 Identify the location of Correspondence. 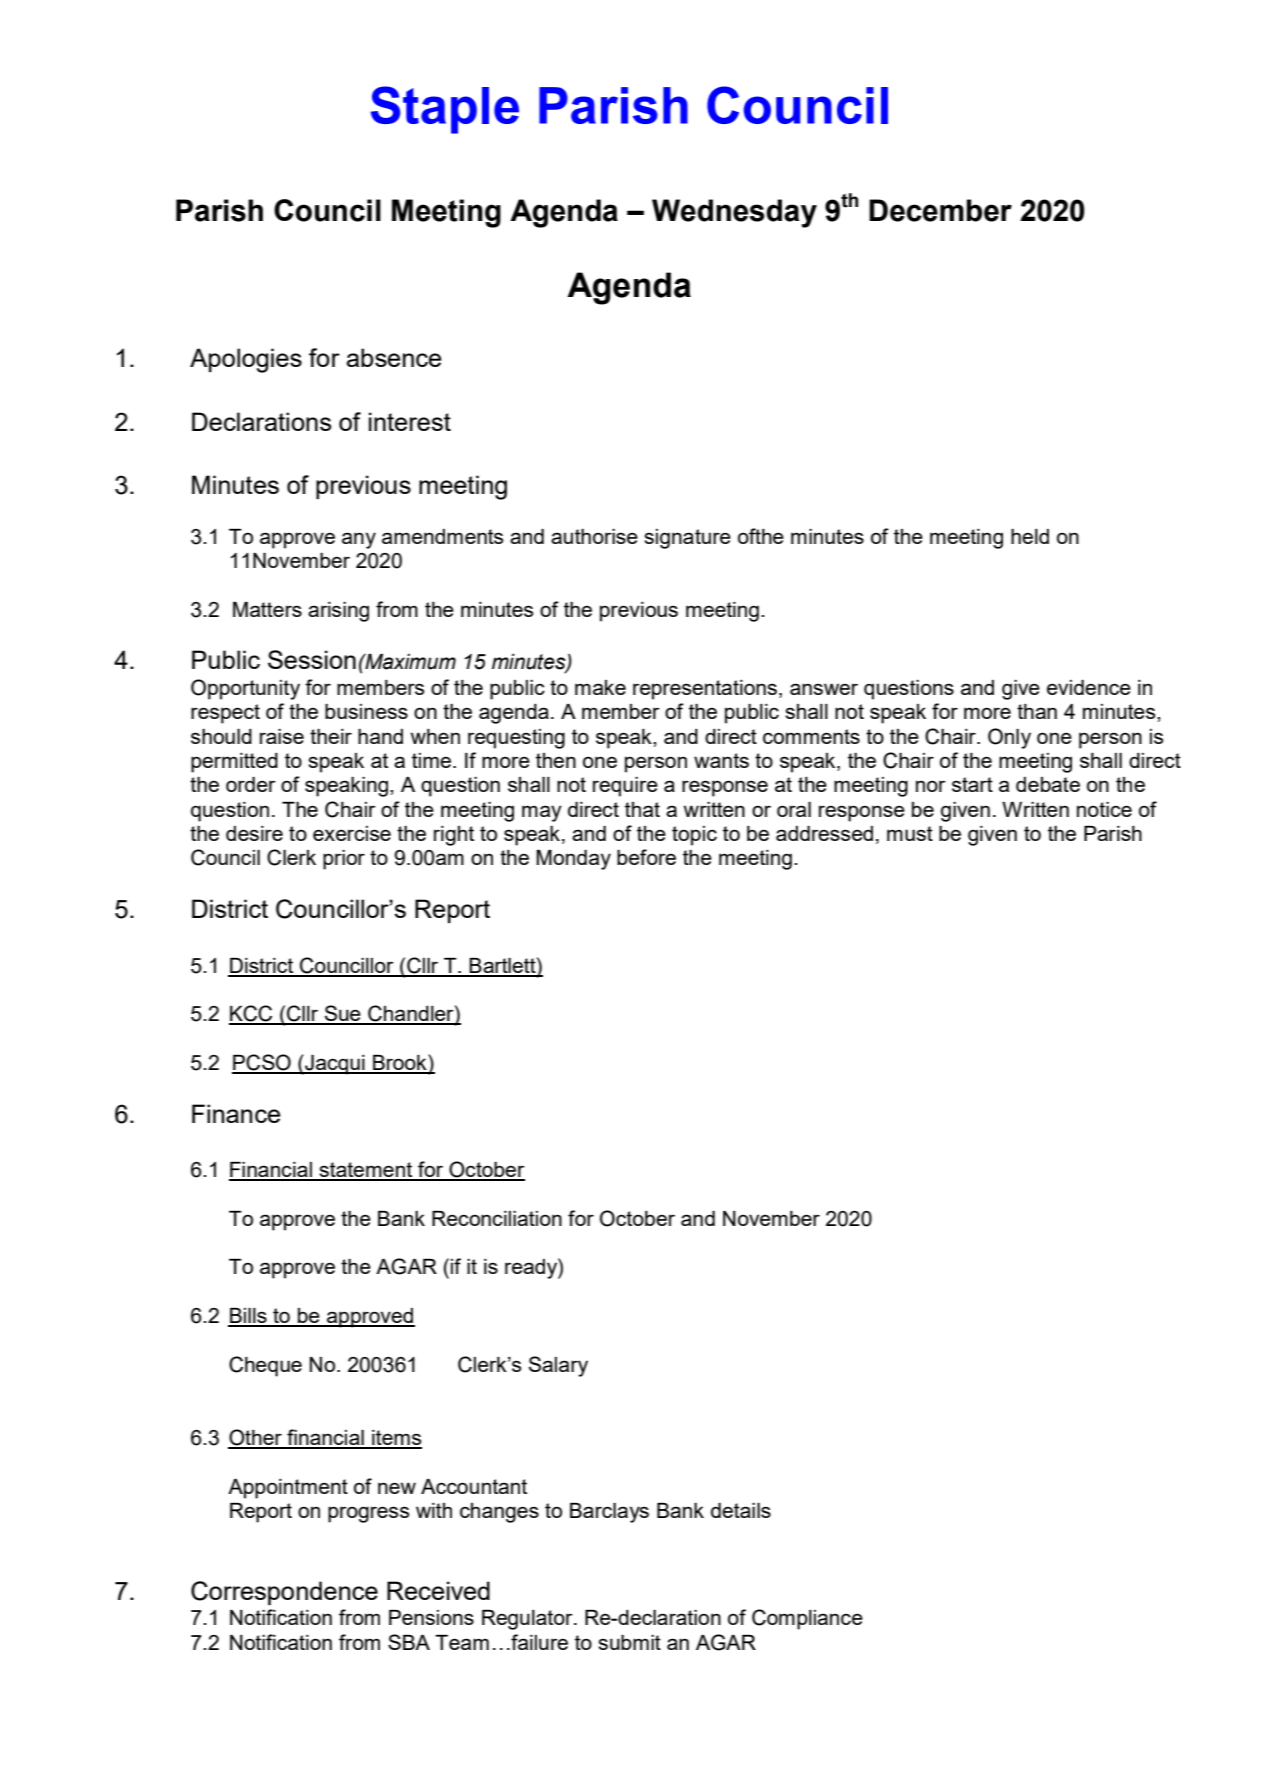
(284, 1593).
